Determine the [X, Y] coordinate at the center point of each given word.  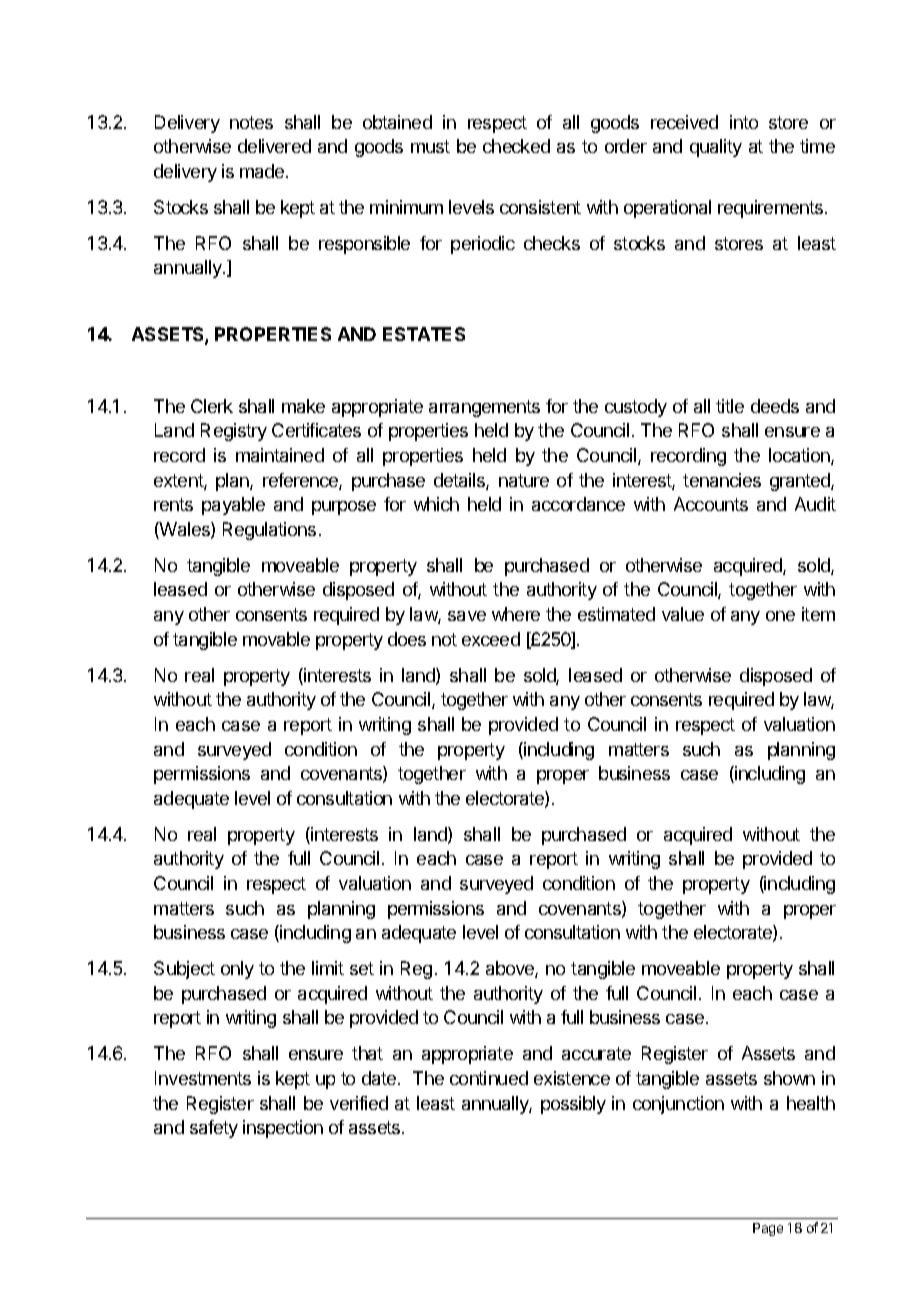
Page [768, 1229]
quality [716, 148]
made [263, 171]
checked [516, 146]
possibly [573, 1105]
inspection [283, 1129]
